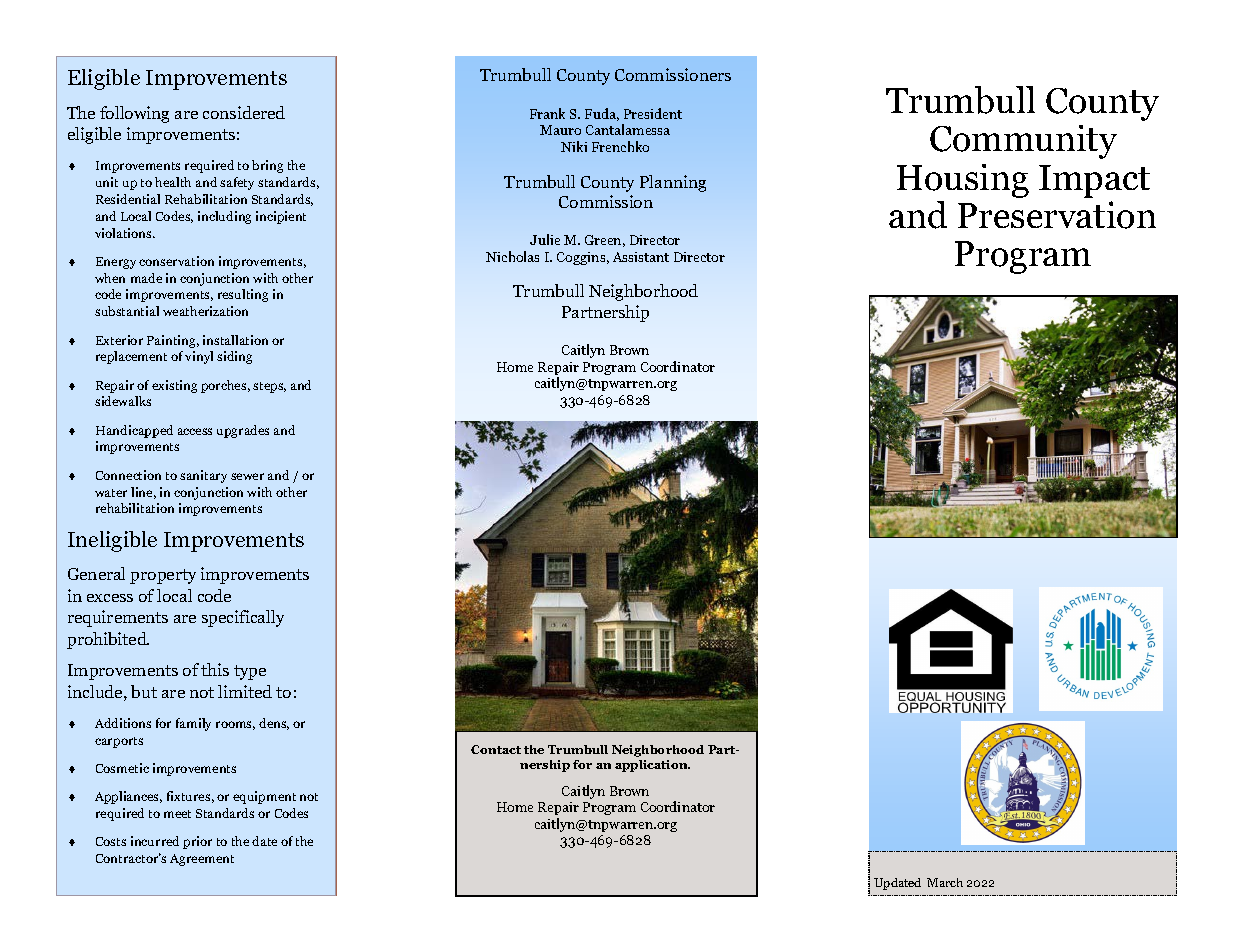 Image resolution: width=1233 pixels, height=952 pixels. What do you see at coordinates (202, 860) in the screenshot?
I see `Agreement` at bounding box center [202, 860].
